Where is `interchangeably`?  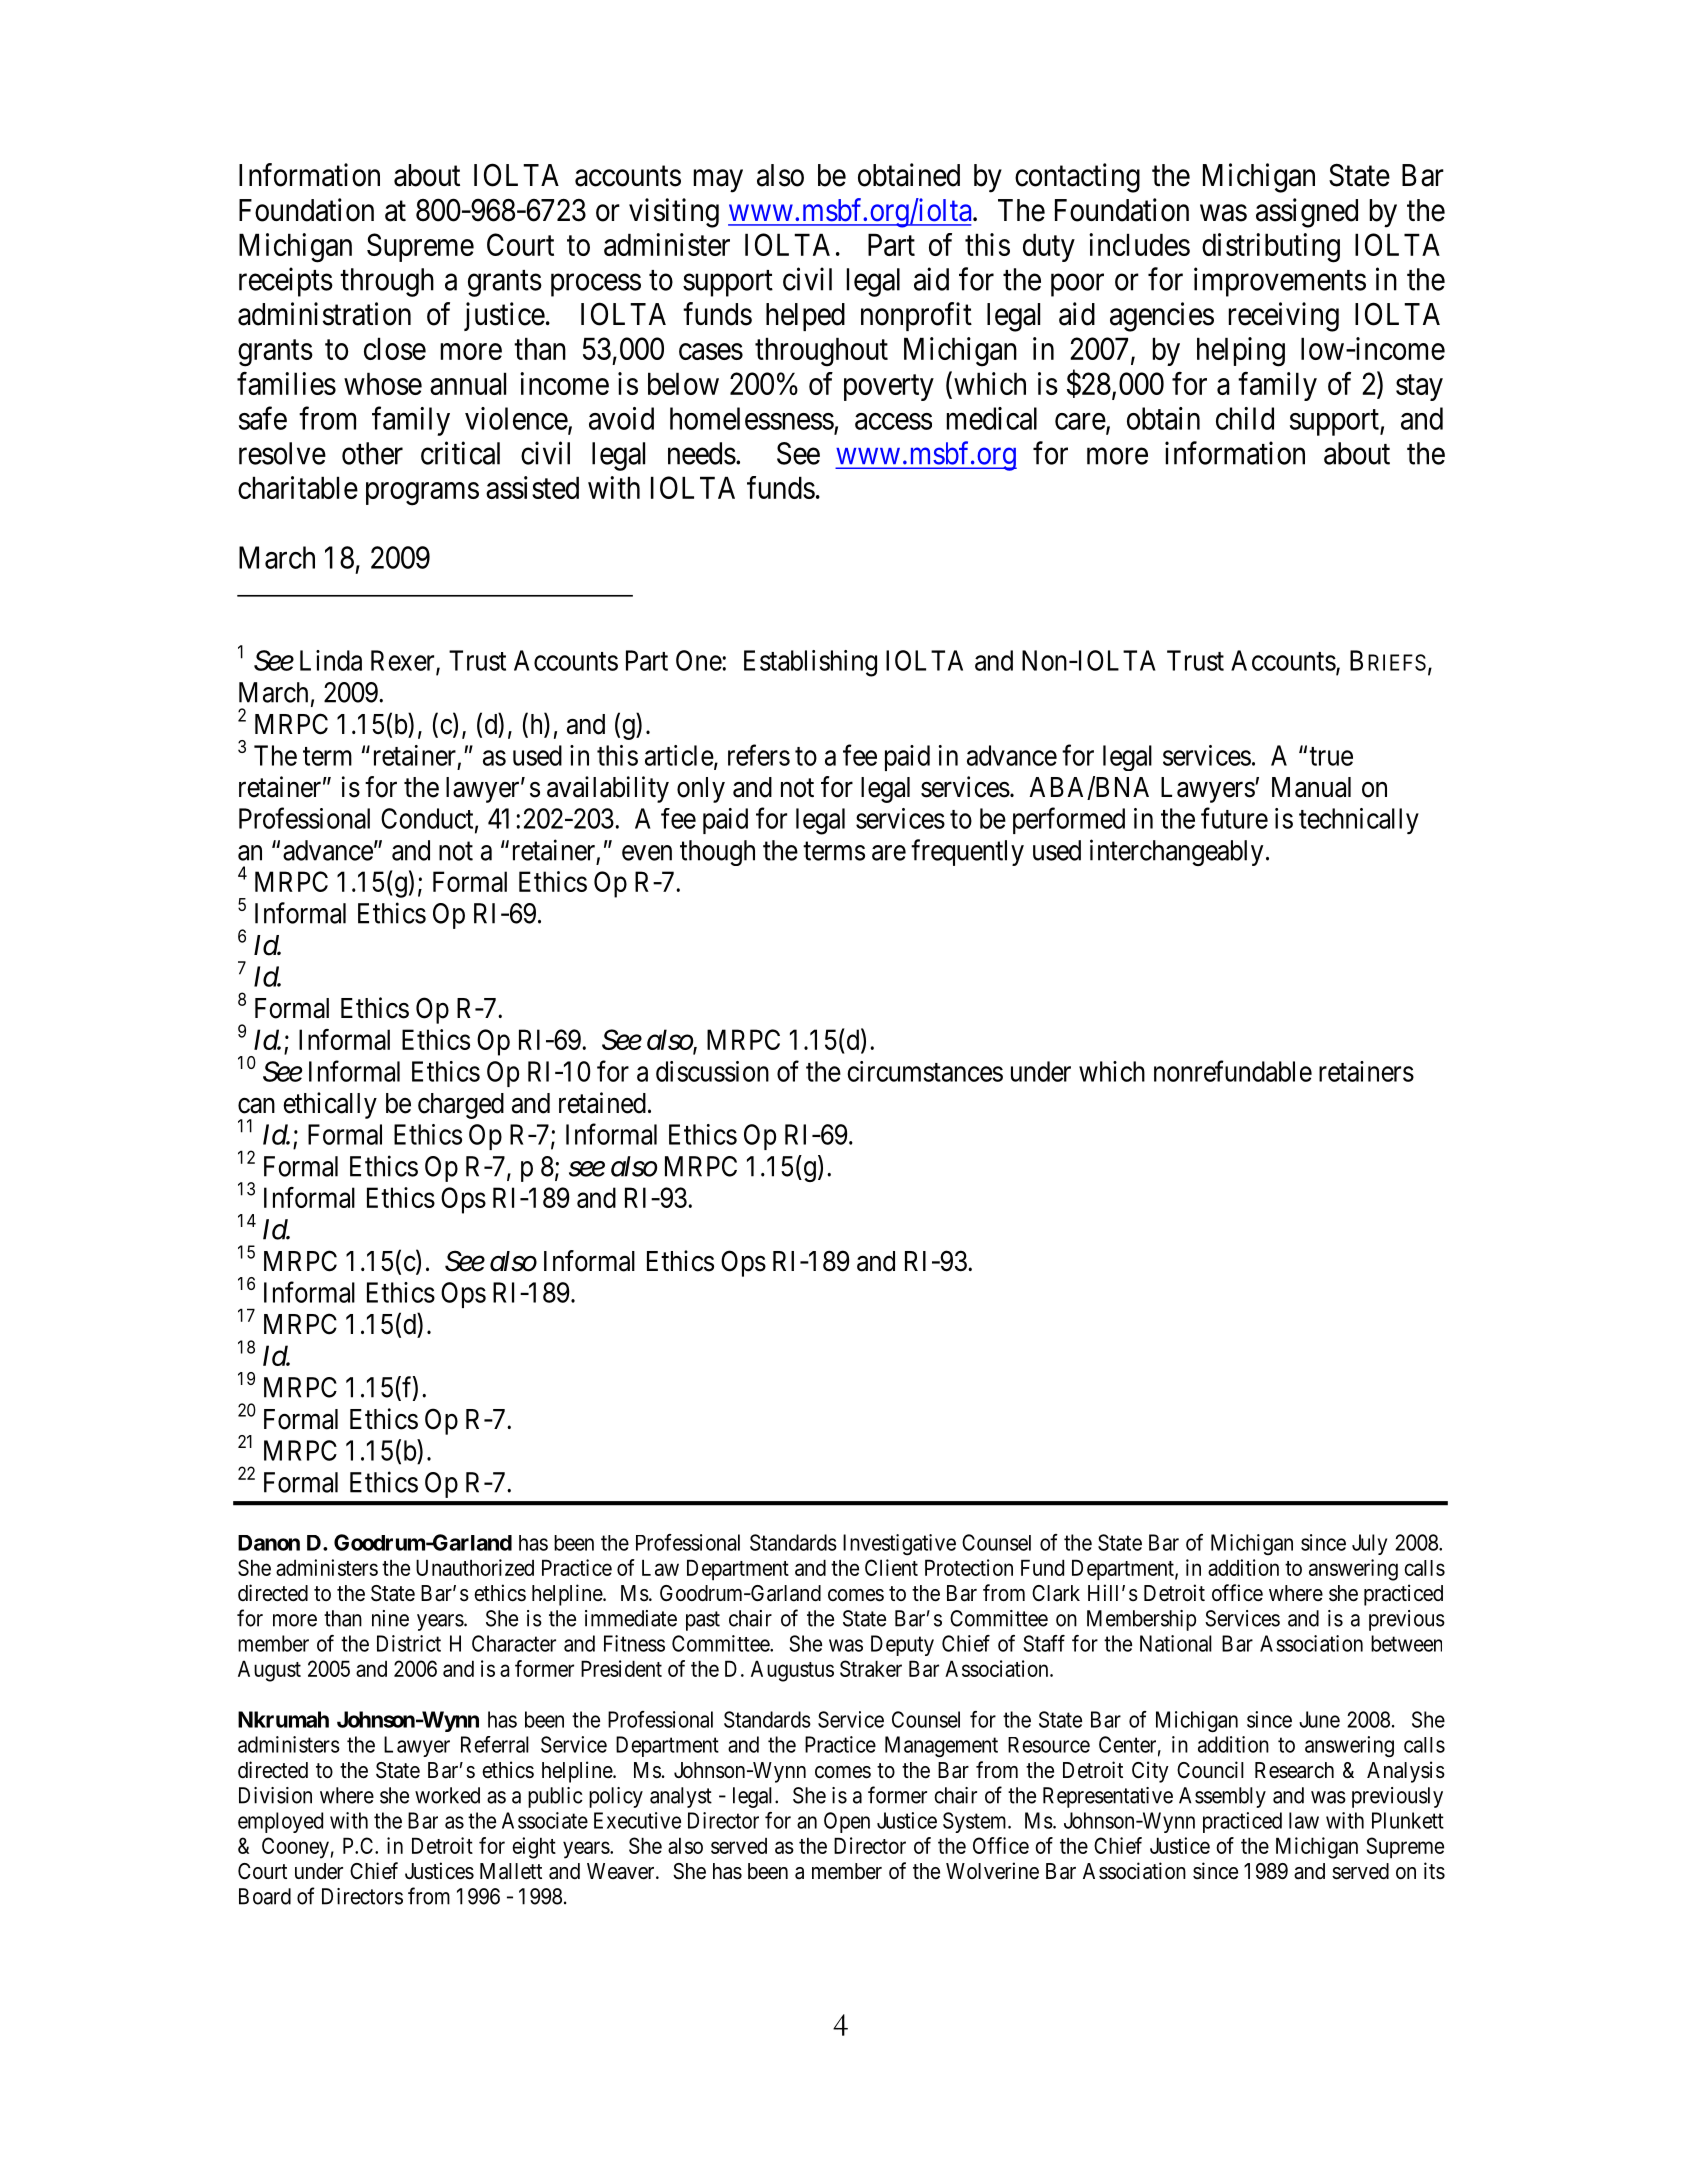
interchangeably is located at coordinates (1176, 852).
